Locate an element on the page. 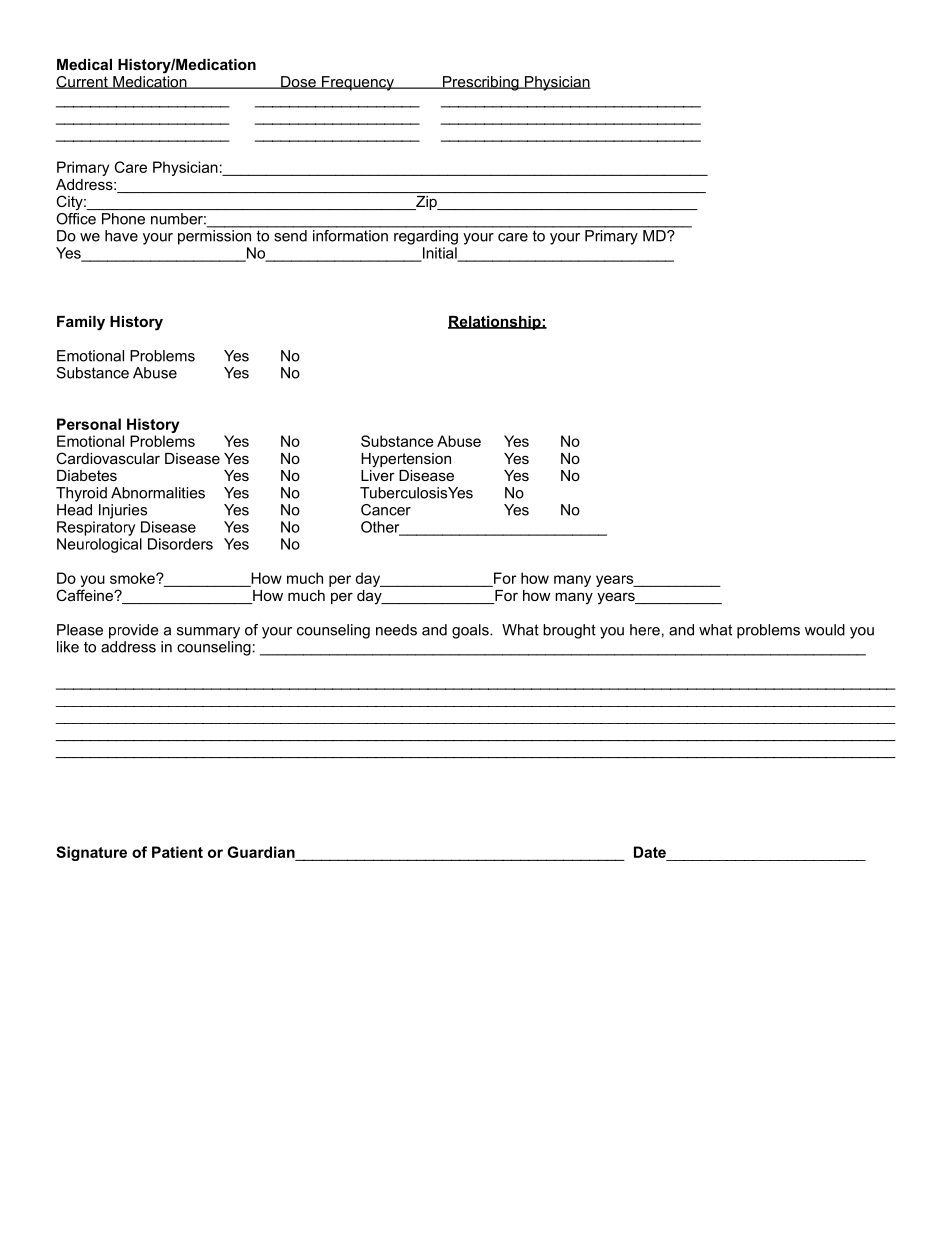 The height and width of the document is (1233, 952). Patient is located at coordinates (177, 852).
